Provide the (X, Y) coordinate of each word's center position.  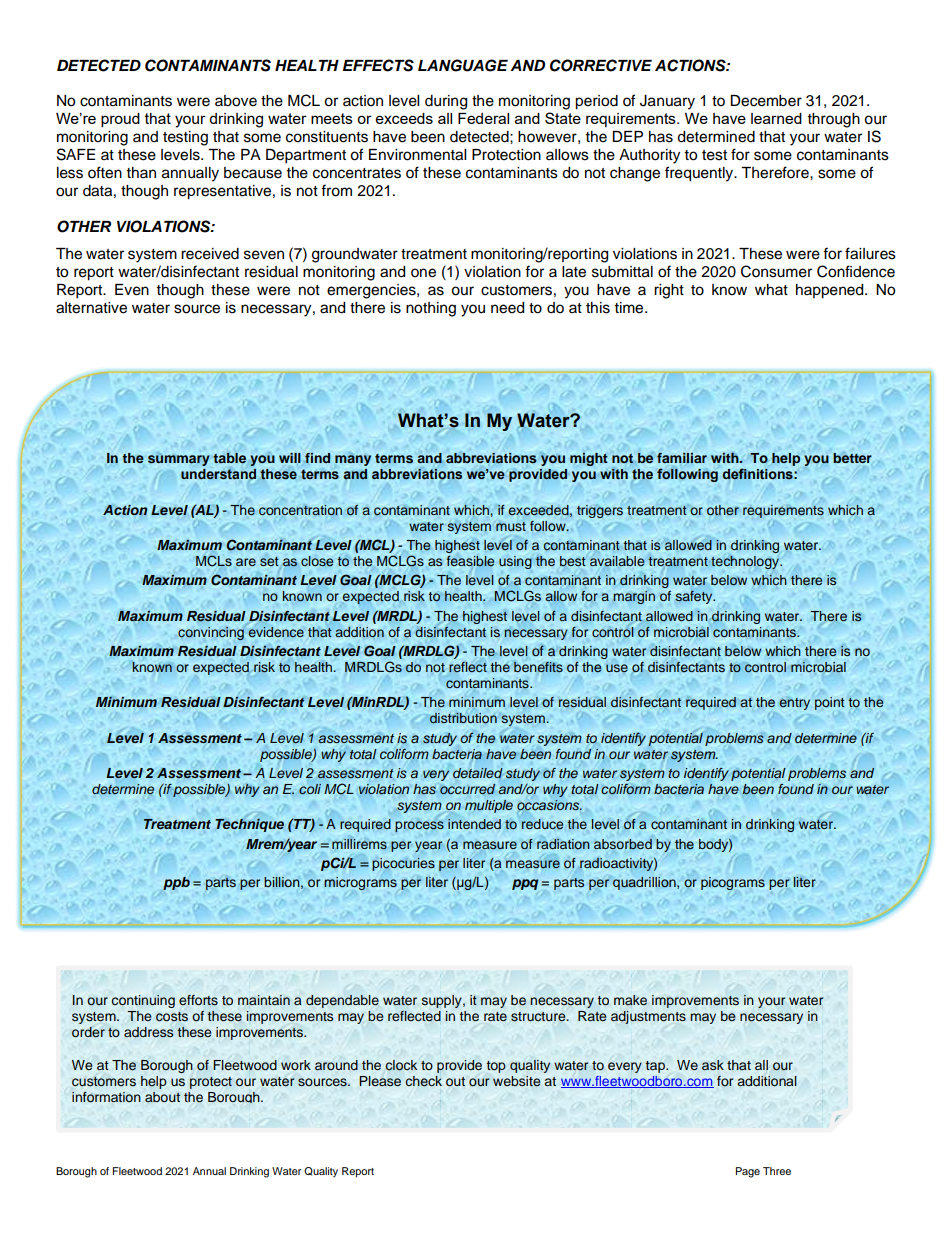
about (162, 1097)
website (516, 1081)
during (446, 102)
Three (777, 1171)
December (766, 101)
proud (120, 120)
